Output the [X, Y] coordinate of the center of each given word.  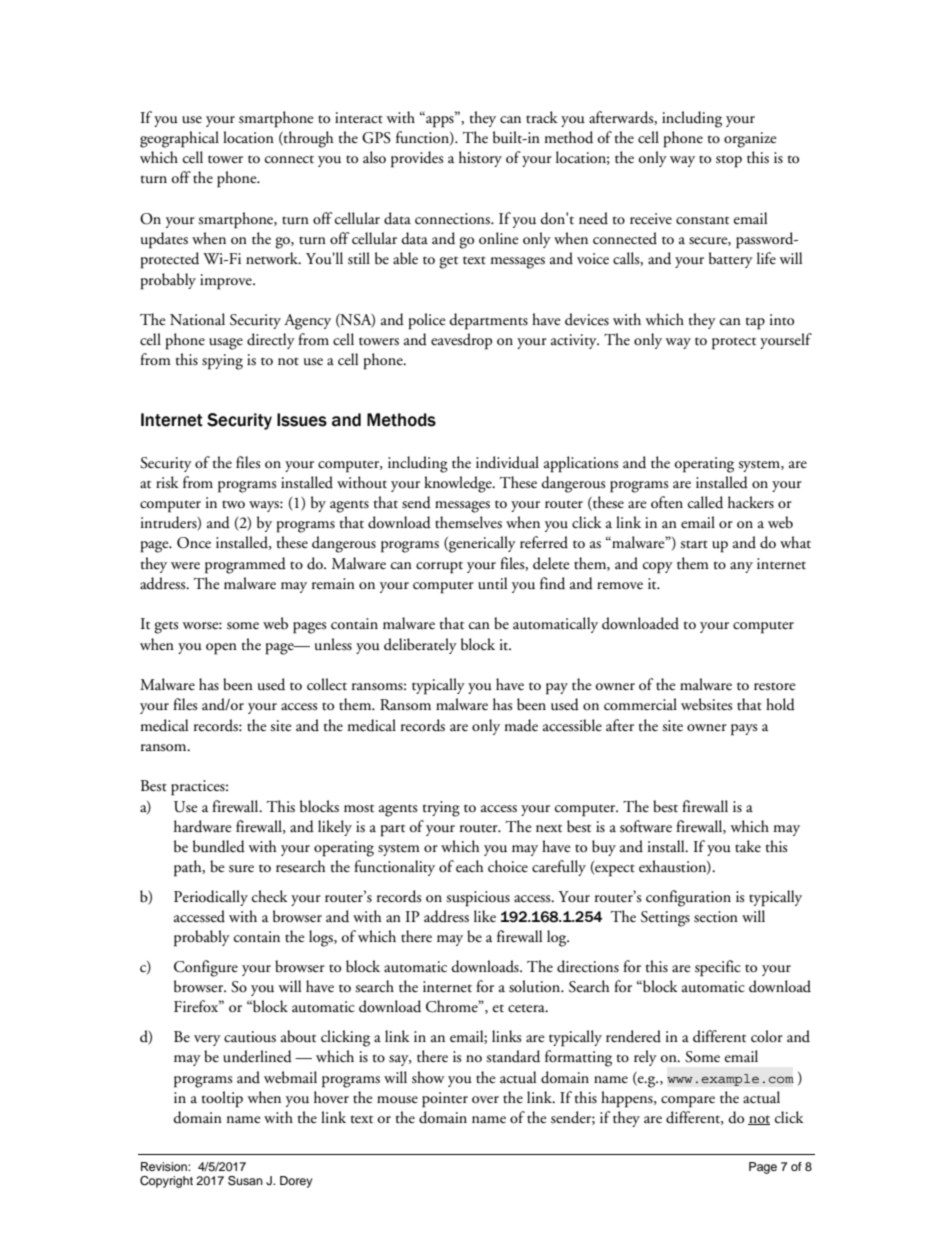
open [221, 649]
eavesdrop [461, 341]
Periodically [211, 898]
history [480, 159]
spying [222, 362]
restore [774, 687]
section [716, 917]
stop [729, 161]
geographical [179, 139]
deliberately [420, 646]
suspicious [478, 899]
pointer [445, 1100]
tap [755, 323]
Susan [245, 1181]
